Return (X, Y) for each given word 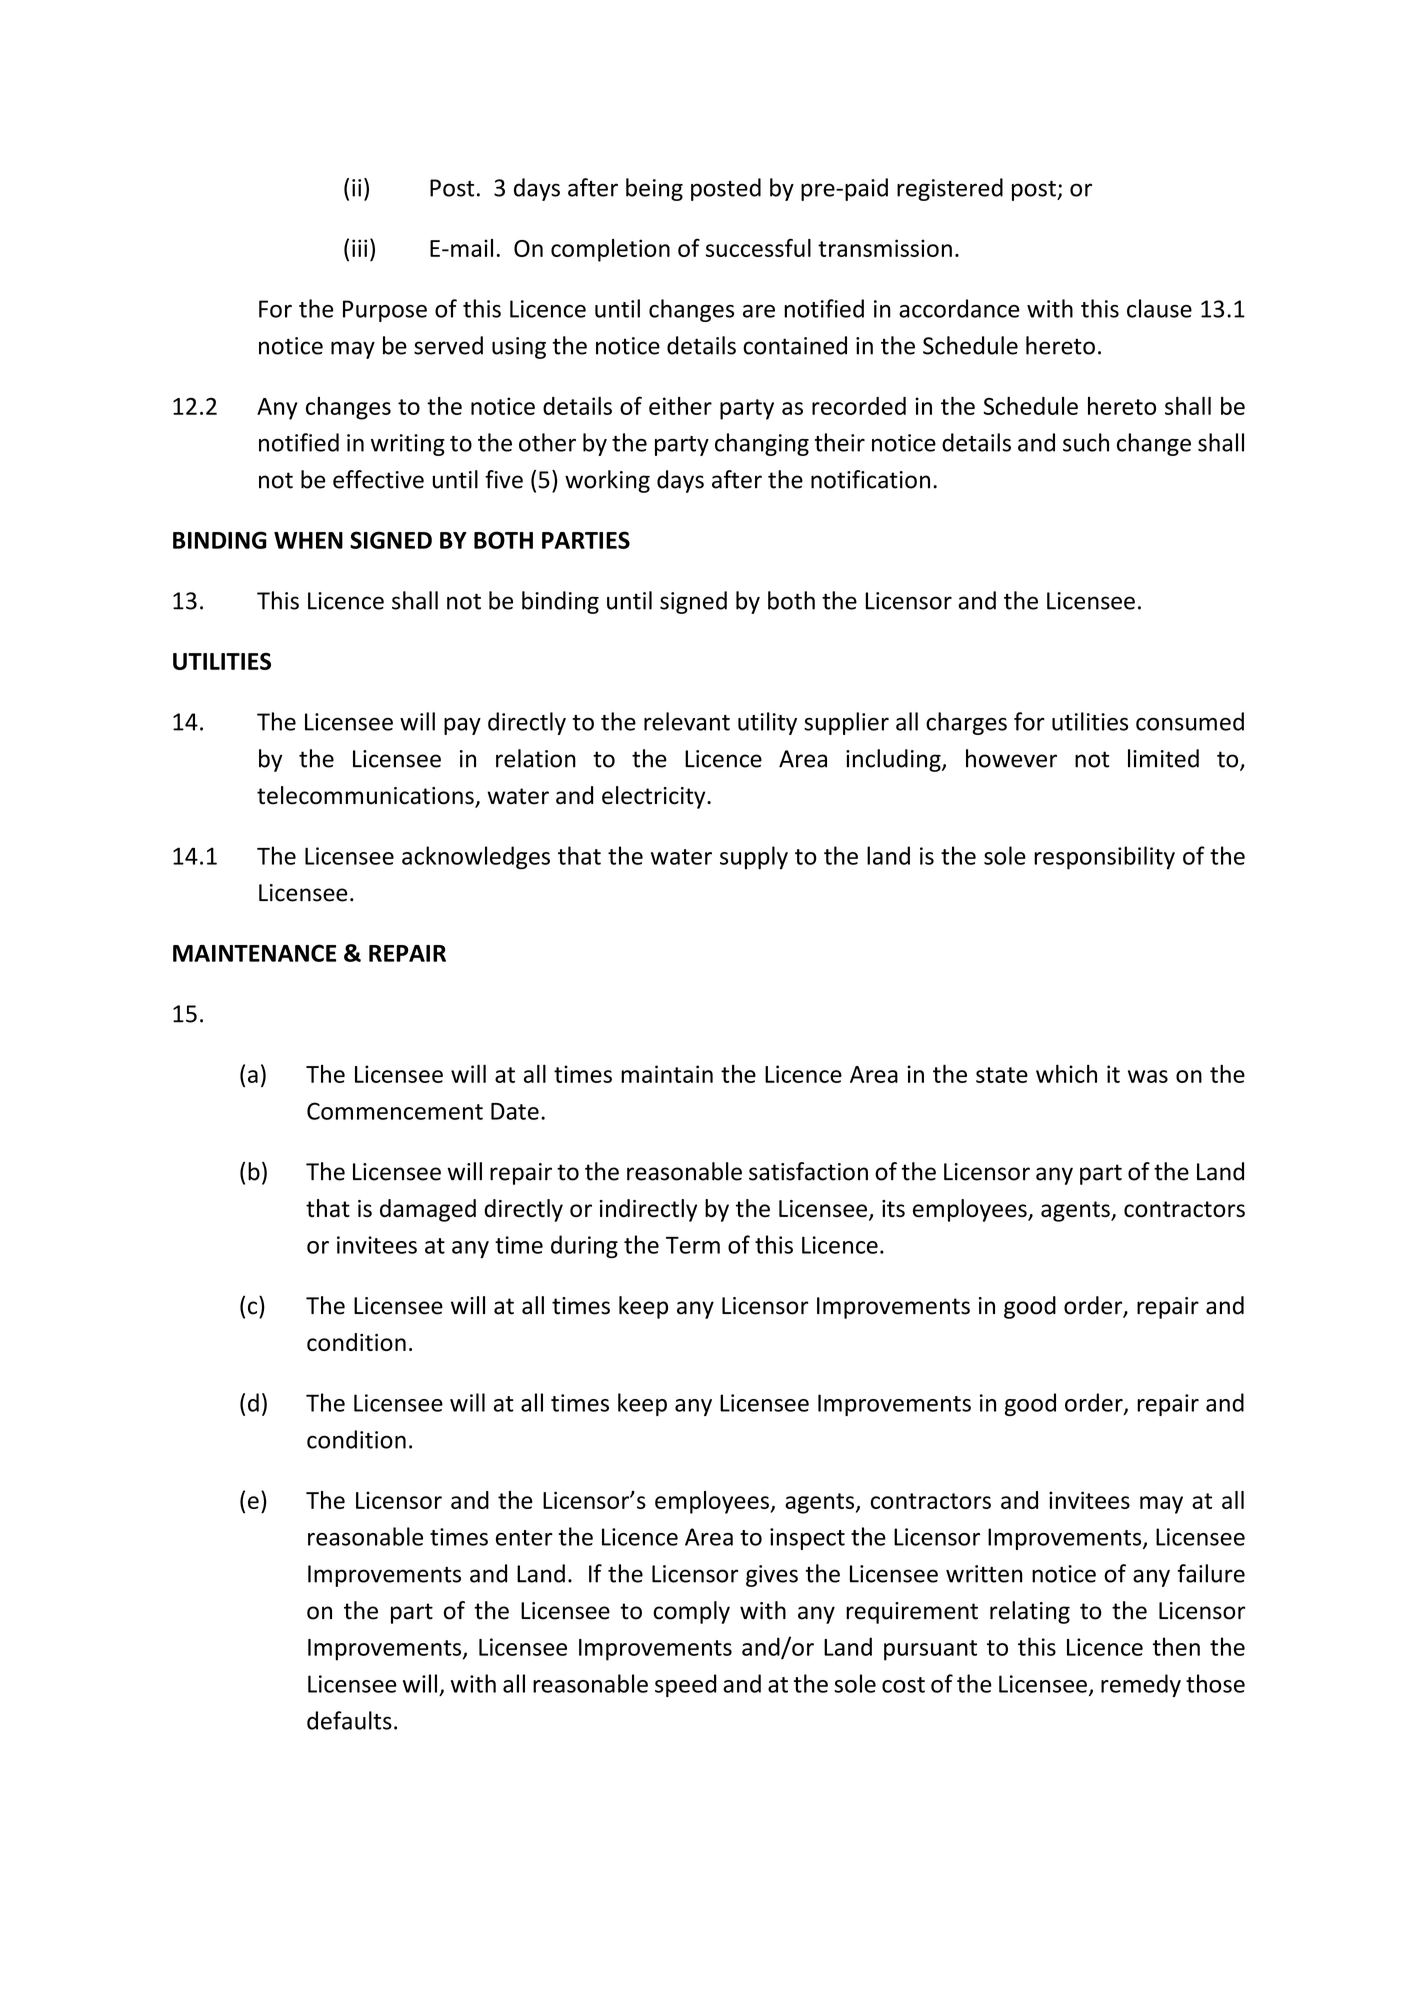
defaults (349, 1720)
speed (685, 1685)
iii (359, 248)
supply (754, 858)
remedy (1141, 1685)
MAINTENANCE (254, 953)
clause (1159, 308)
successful (758, 247)
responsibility (1104, 858)
